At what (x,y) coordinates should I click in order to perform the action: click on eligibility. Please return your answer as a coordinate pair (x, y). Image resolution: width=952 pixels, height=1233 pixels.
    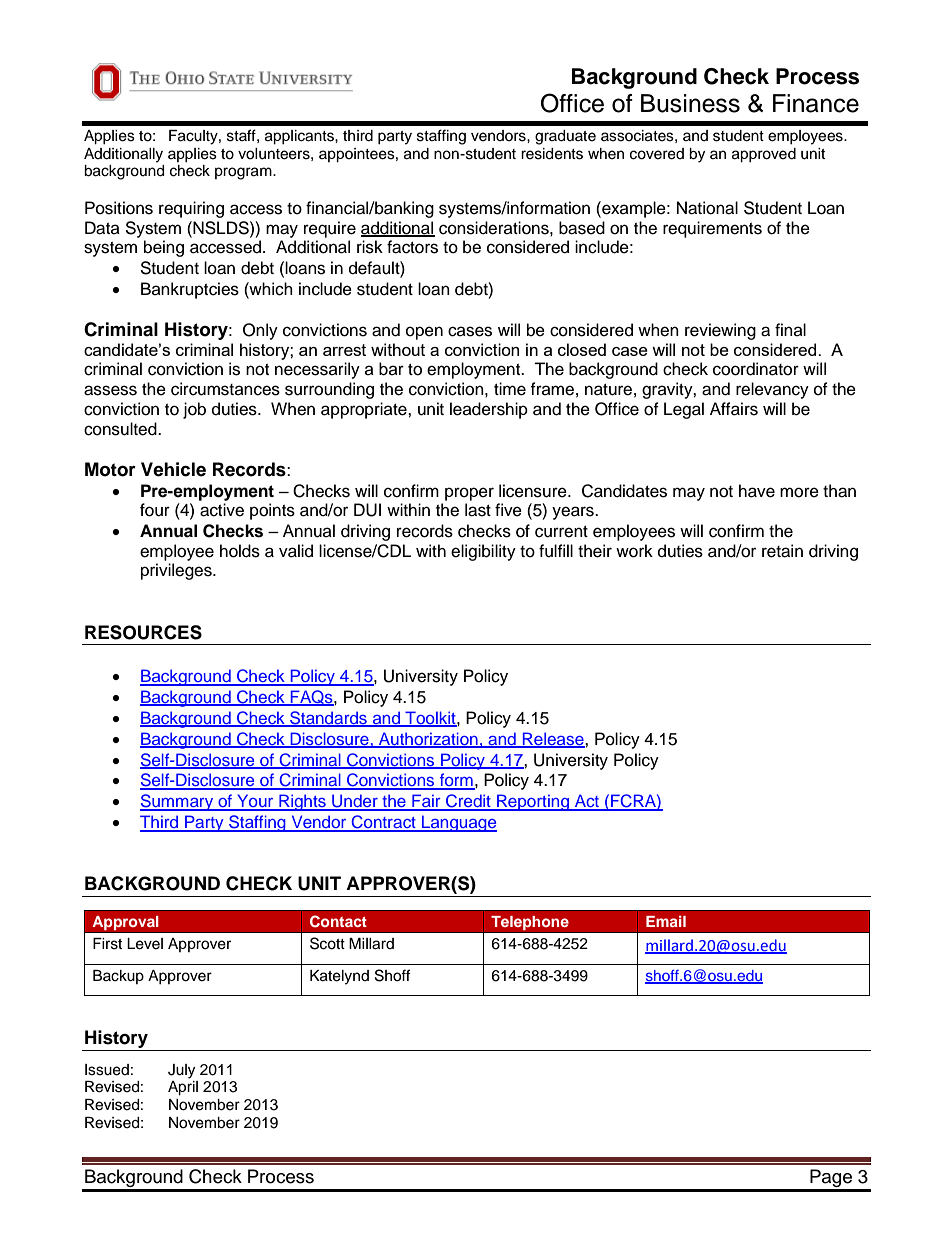
    Looking at the image, I should click on (483, 552).
